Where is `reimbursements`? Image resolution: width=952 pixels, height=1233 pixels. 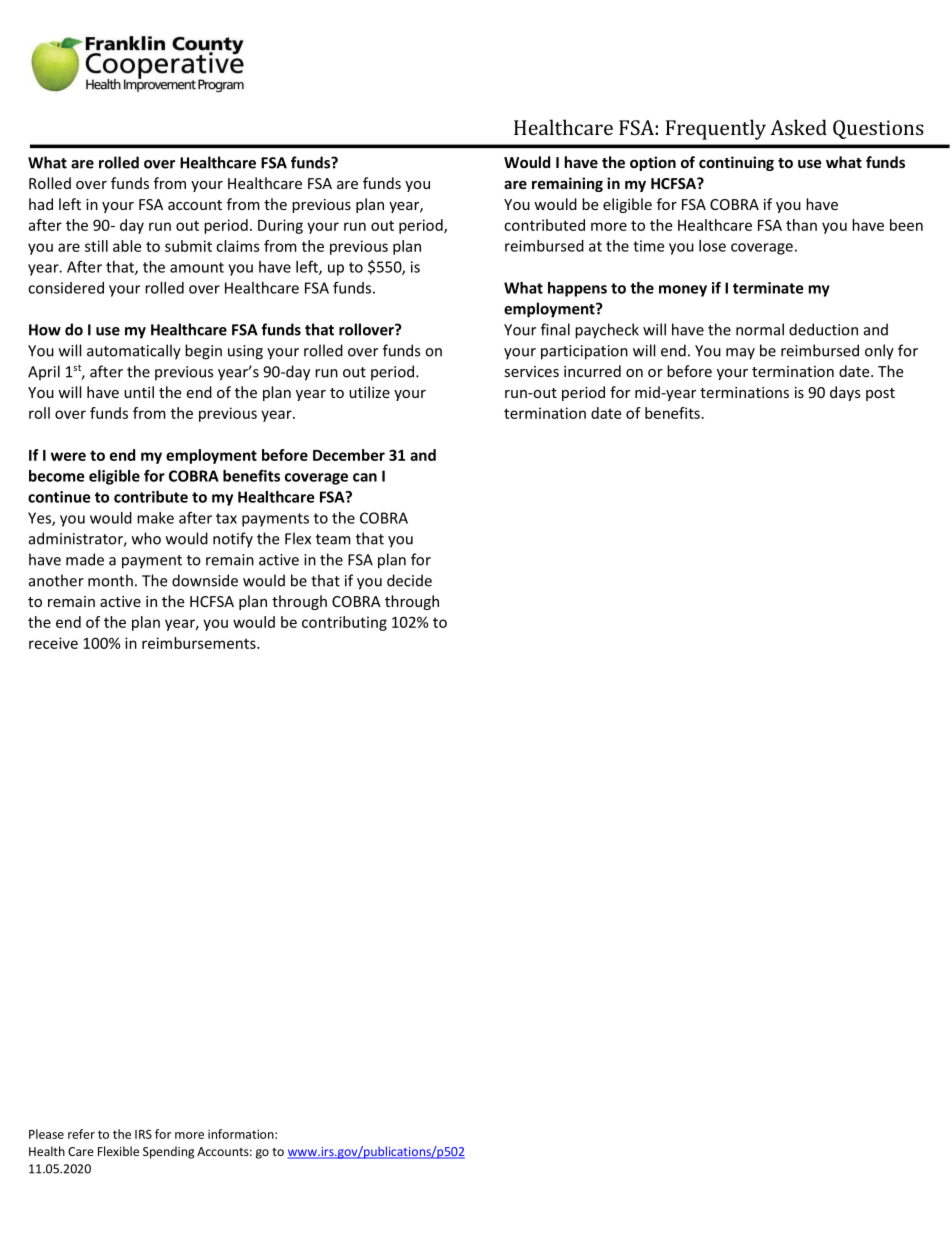
reimbursements is located at coordinates (200, 643).
